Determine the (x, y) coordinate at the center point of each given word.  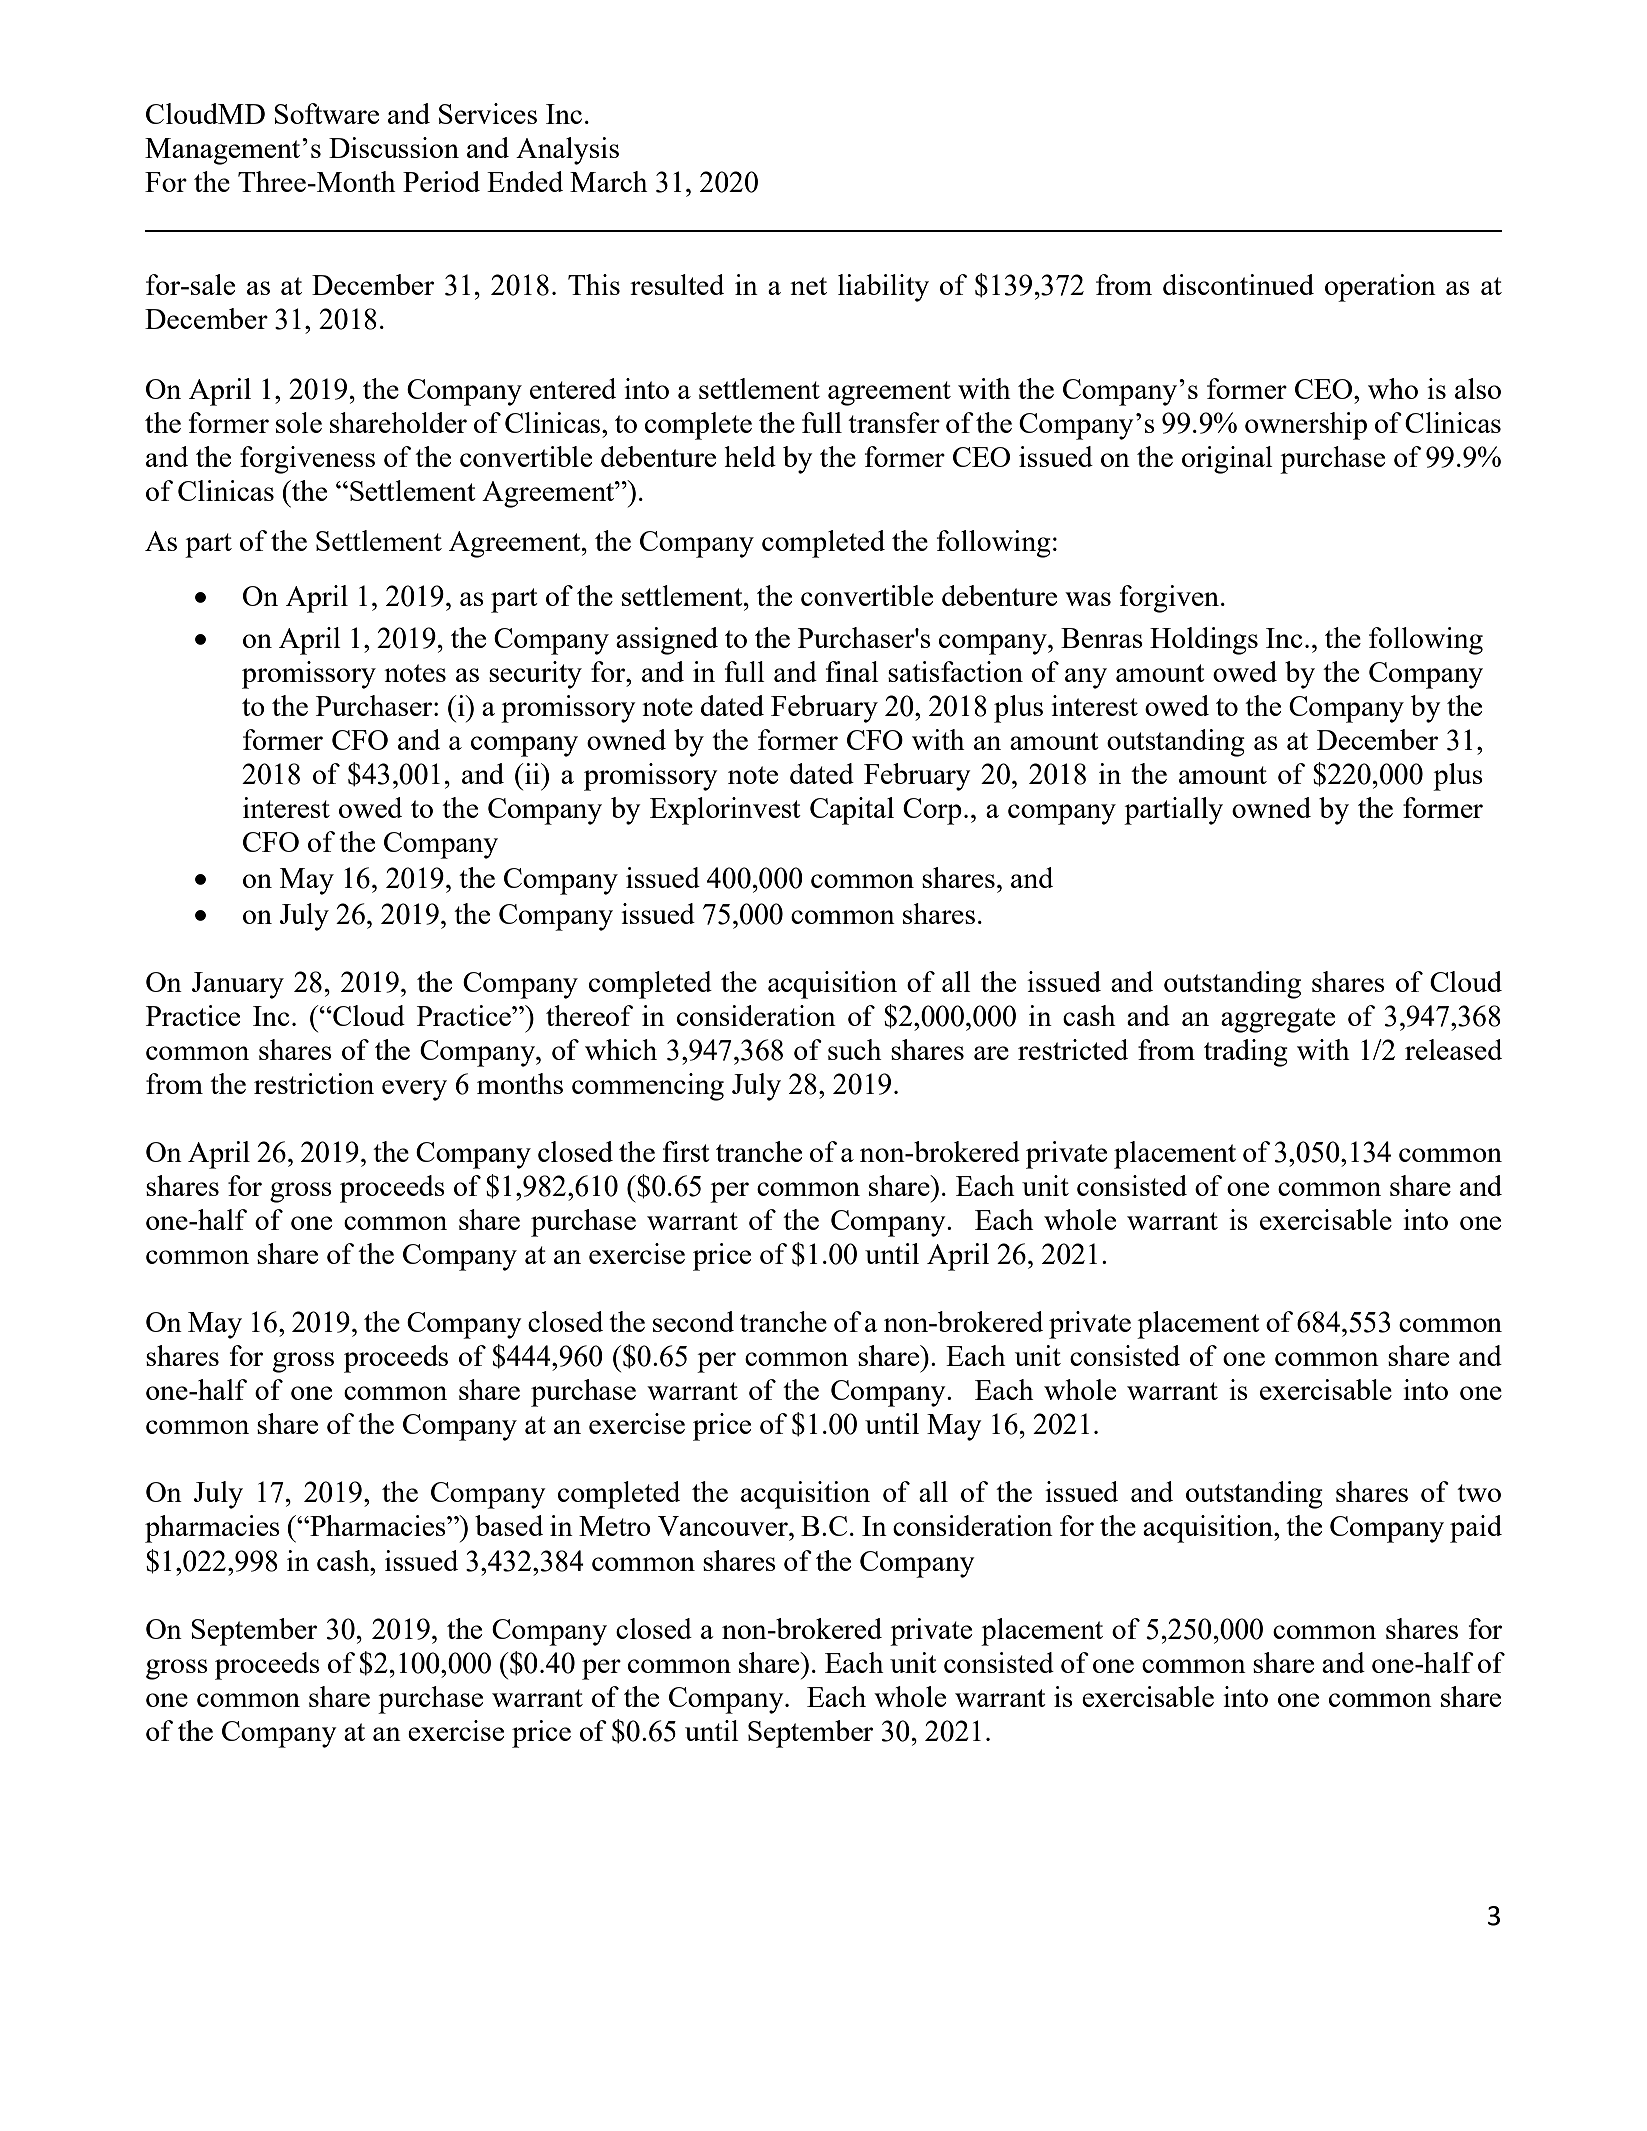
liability (883, 288)
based (509, 1525)
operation (1380, 288)
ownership (1306, 426)
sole (299, 422)
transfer (894, 422)
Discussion (394, 147)
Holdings (1204, 641)
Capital (852, 811)
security (535, 675)
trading (1246, 1053)
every (414, 1090)
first (686, 1151)
